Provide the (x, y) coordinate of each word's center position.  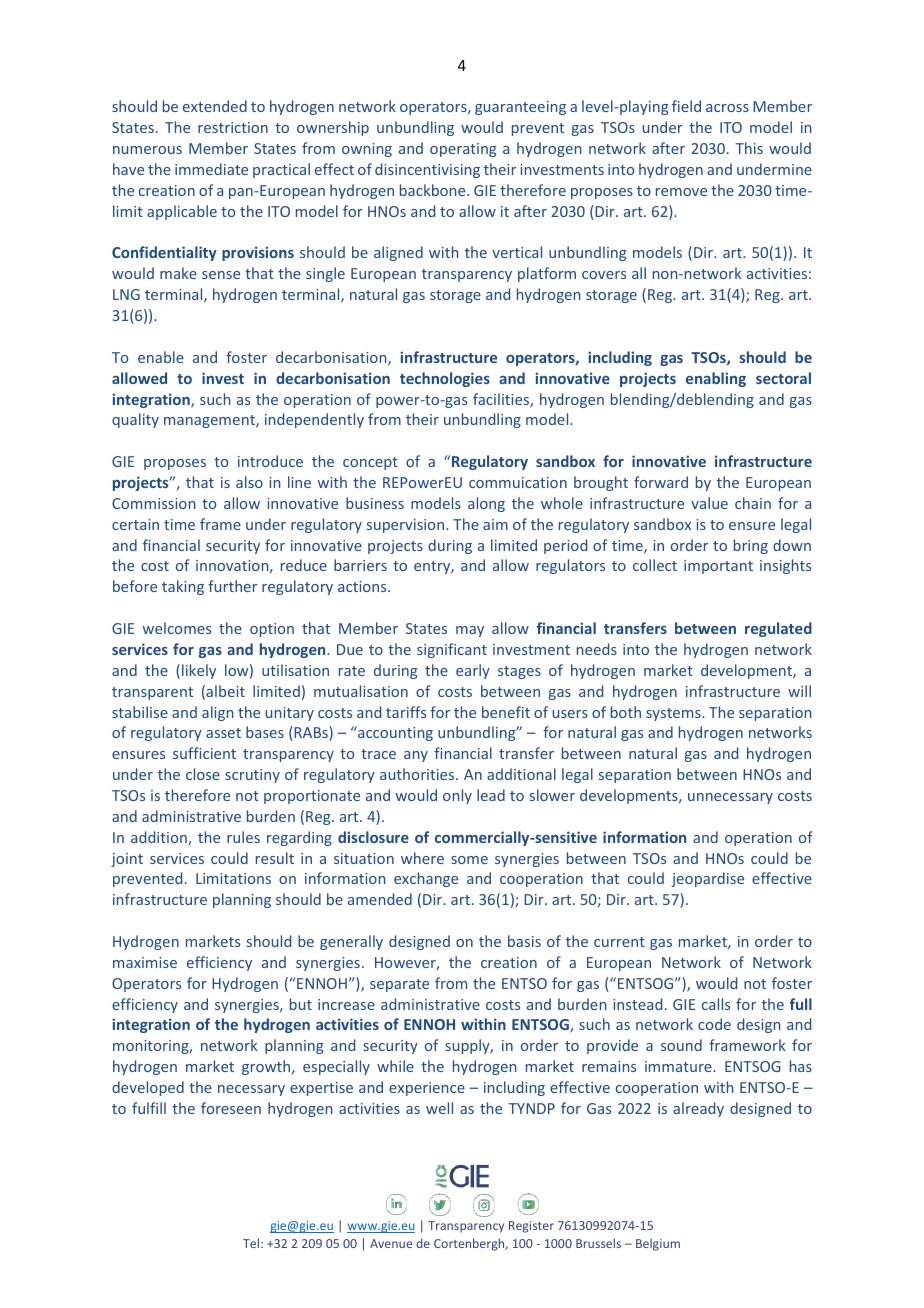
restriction (233, 127)
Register (531, 1227)
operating (463, 150)
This (749, 148)
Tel (251, 1243)
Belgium (658, 1244)
